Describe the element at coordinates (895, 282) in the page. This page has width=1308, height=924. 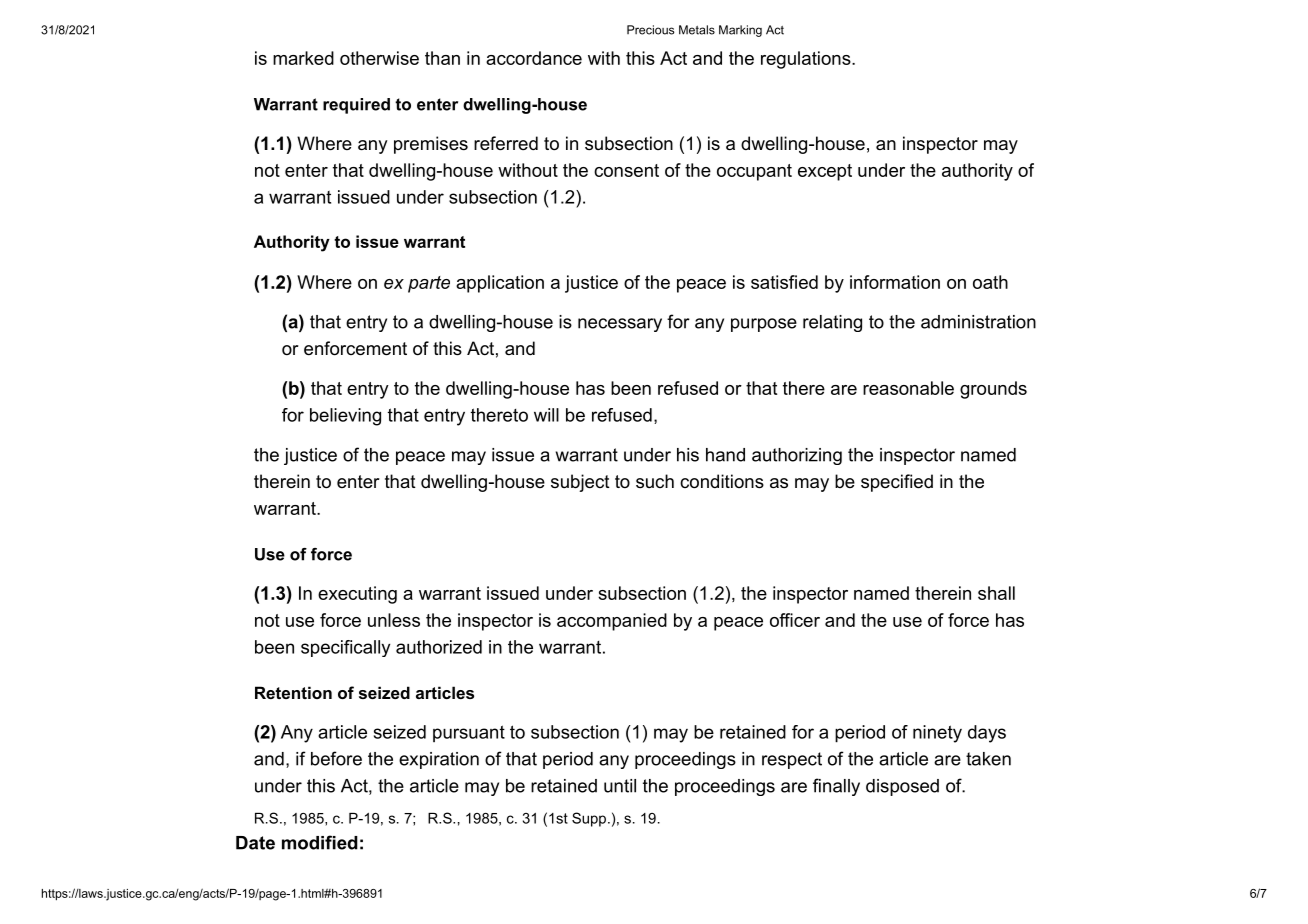
I see `information` at that location.
